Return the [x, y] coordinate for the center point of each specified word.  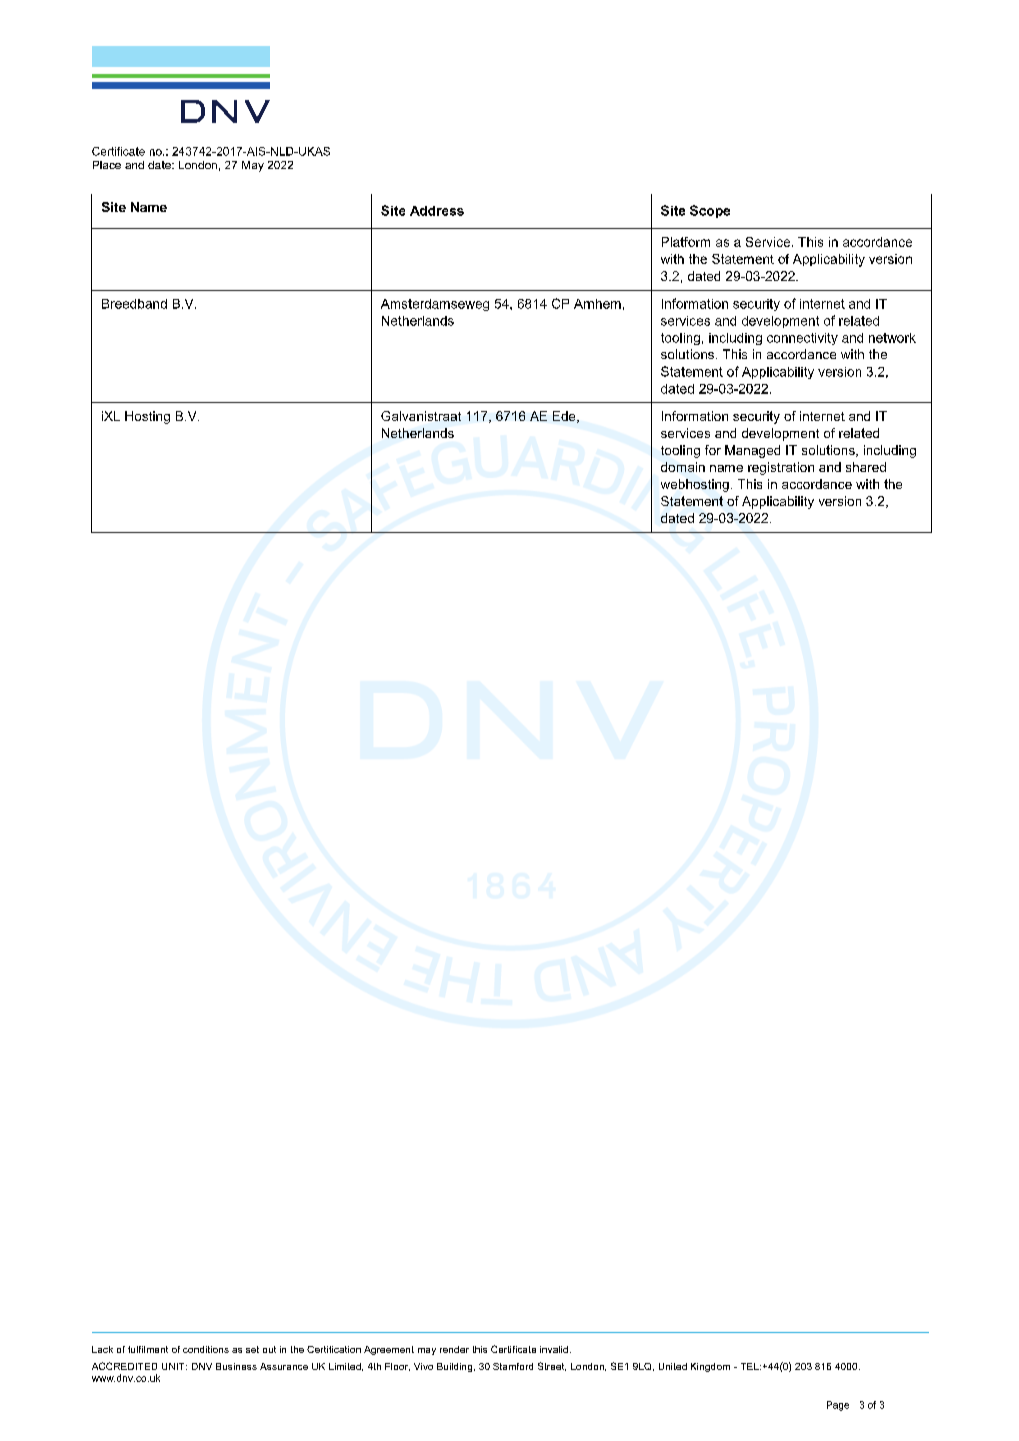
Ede [565, 417]
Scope [710, 211]
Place [107, 165]
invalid [554, 1349]
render [454, 1349]
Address [437, 211]
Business [236, 1366]
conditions [206, 1349]
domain [683, 467]
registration [781, 468]
